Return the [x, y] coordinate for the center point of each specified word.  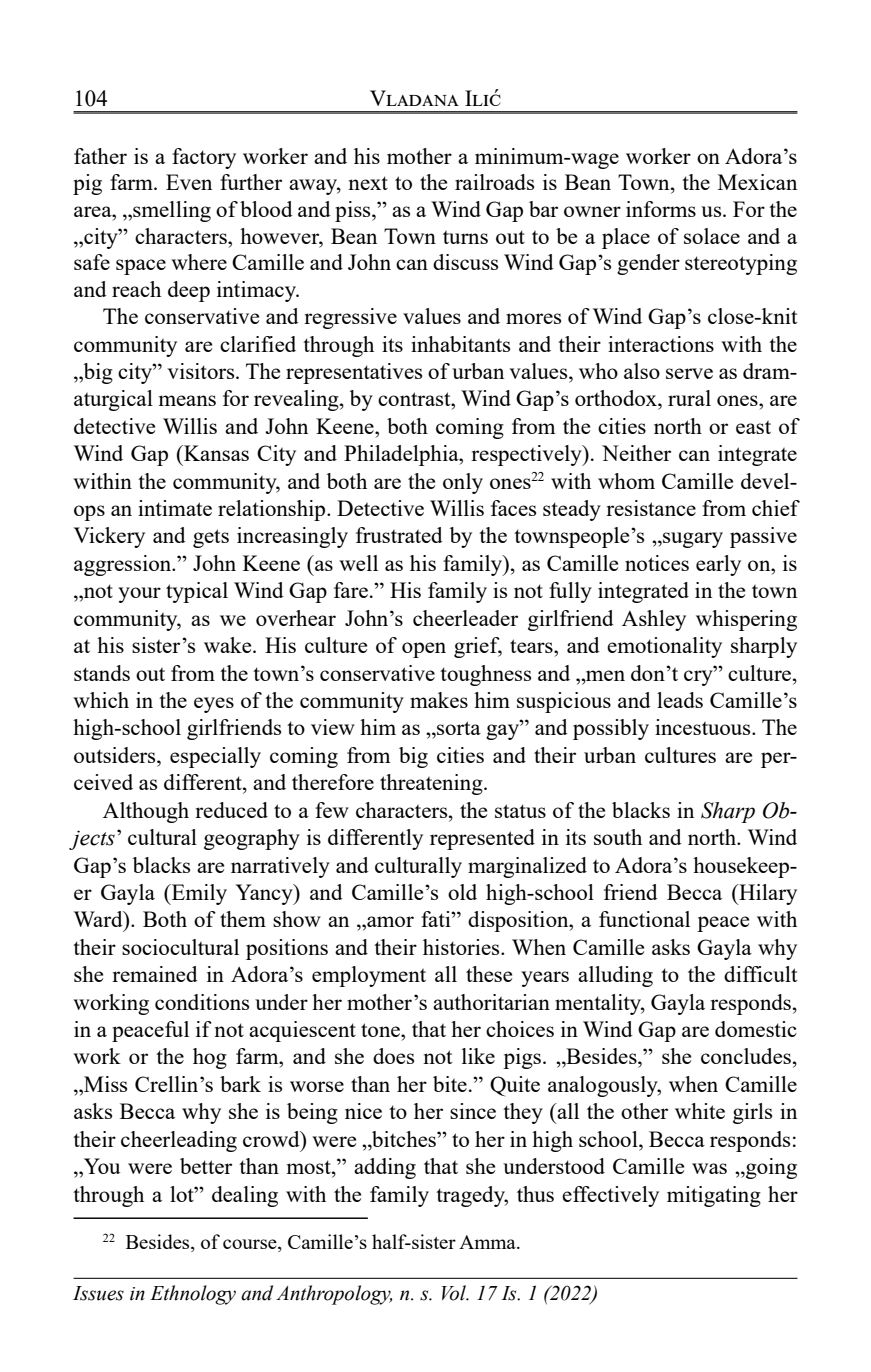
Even [189, 182]
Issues [98, 1293]
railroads [494, 182]
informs [661, 209]
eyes [214, 705]
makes [439, 700]
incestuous [704, 727]
